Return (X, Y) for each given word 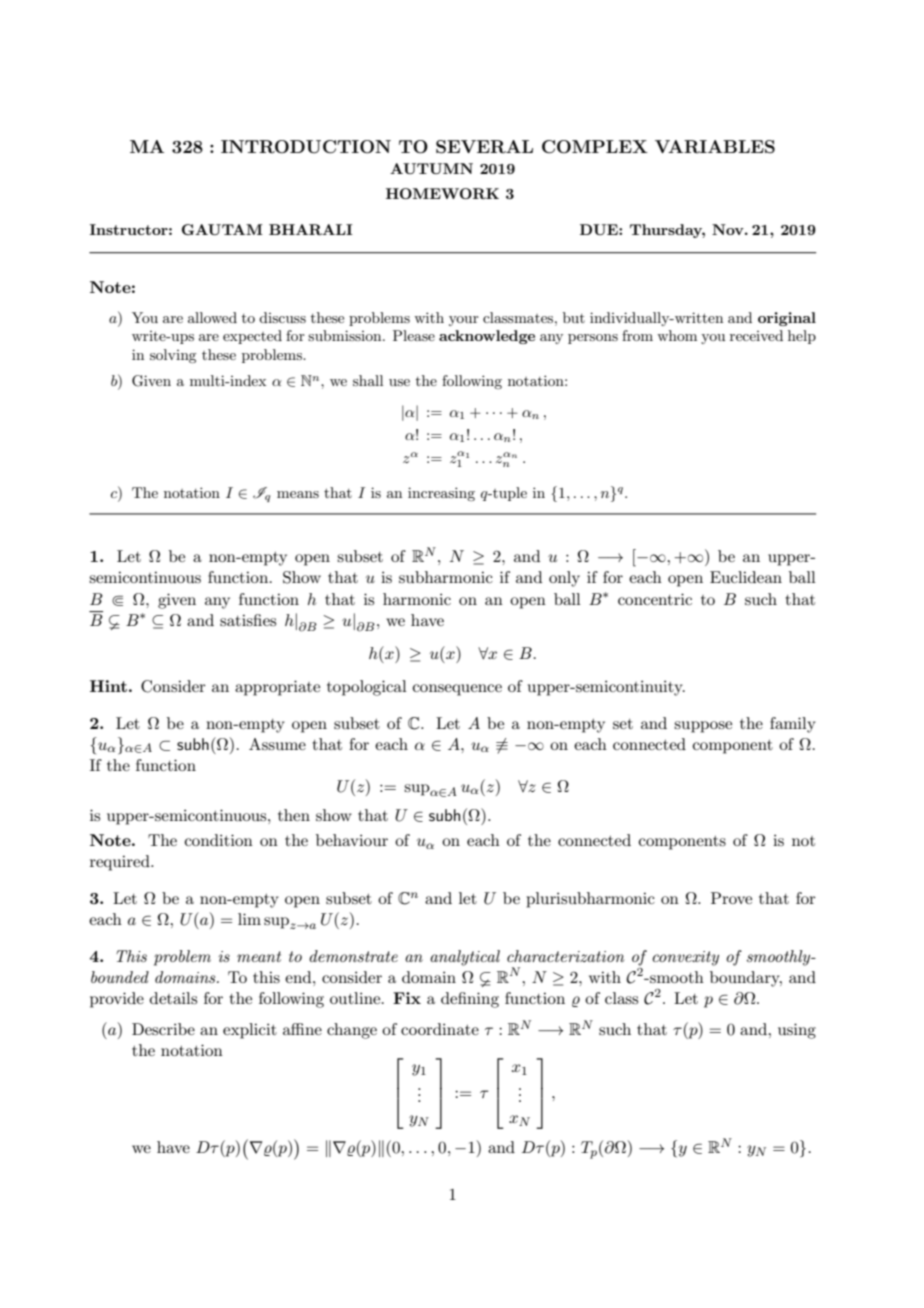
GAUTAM (222, 229)
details (173, 998)
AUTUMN (431, 168)
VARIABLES (715, 147)
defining (470, 1000)
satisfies (248, 620)
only (564, 579)
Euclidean (746, 577)
